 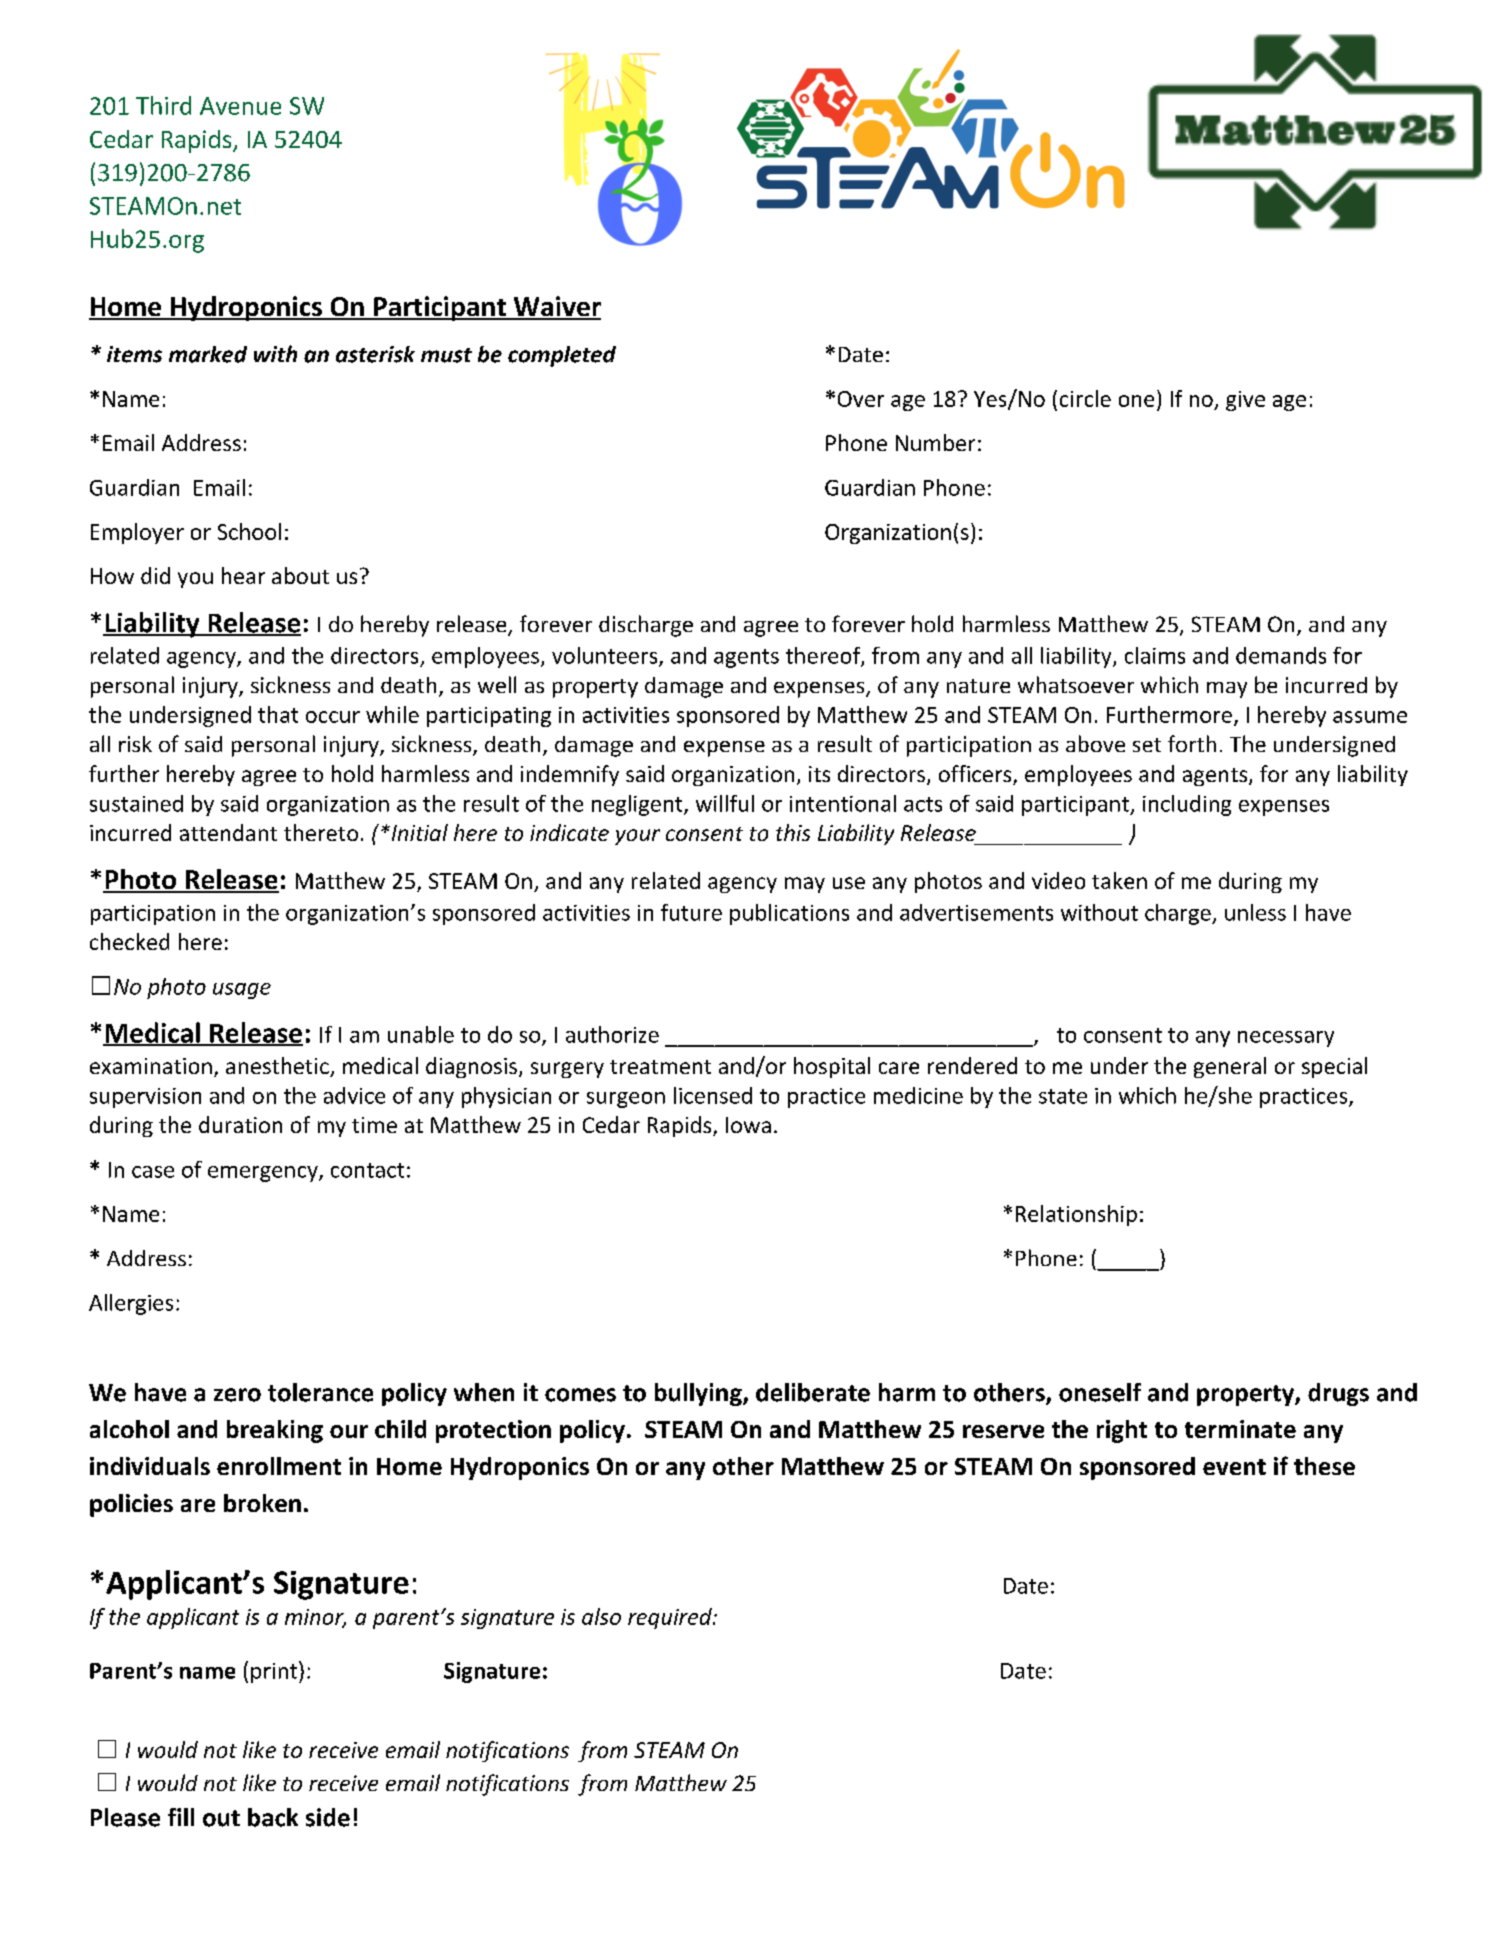 What do you see at coordinates (273, 1817) in the image?
I see `back` at bounding box center [273, 1817].
